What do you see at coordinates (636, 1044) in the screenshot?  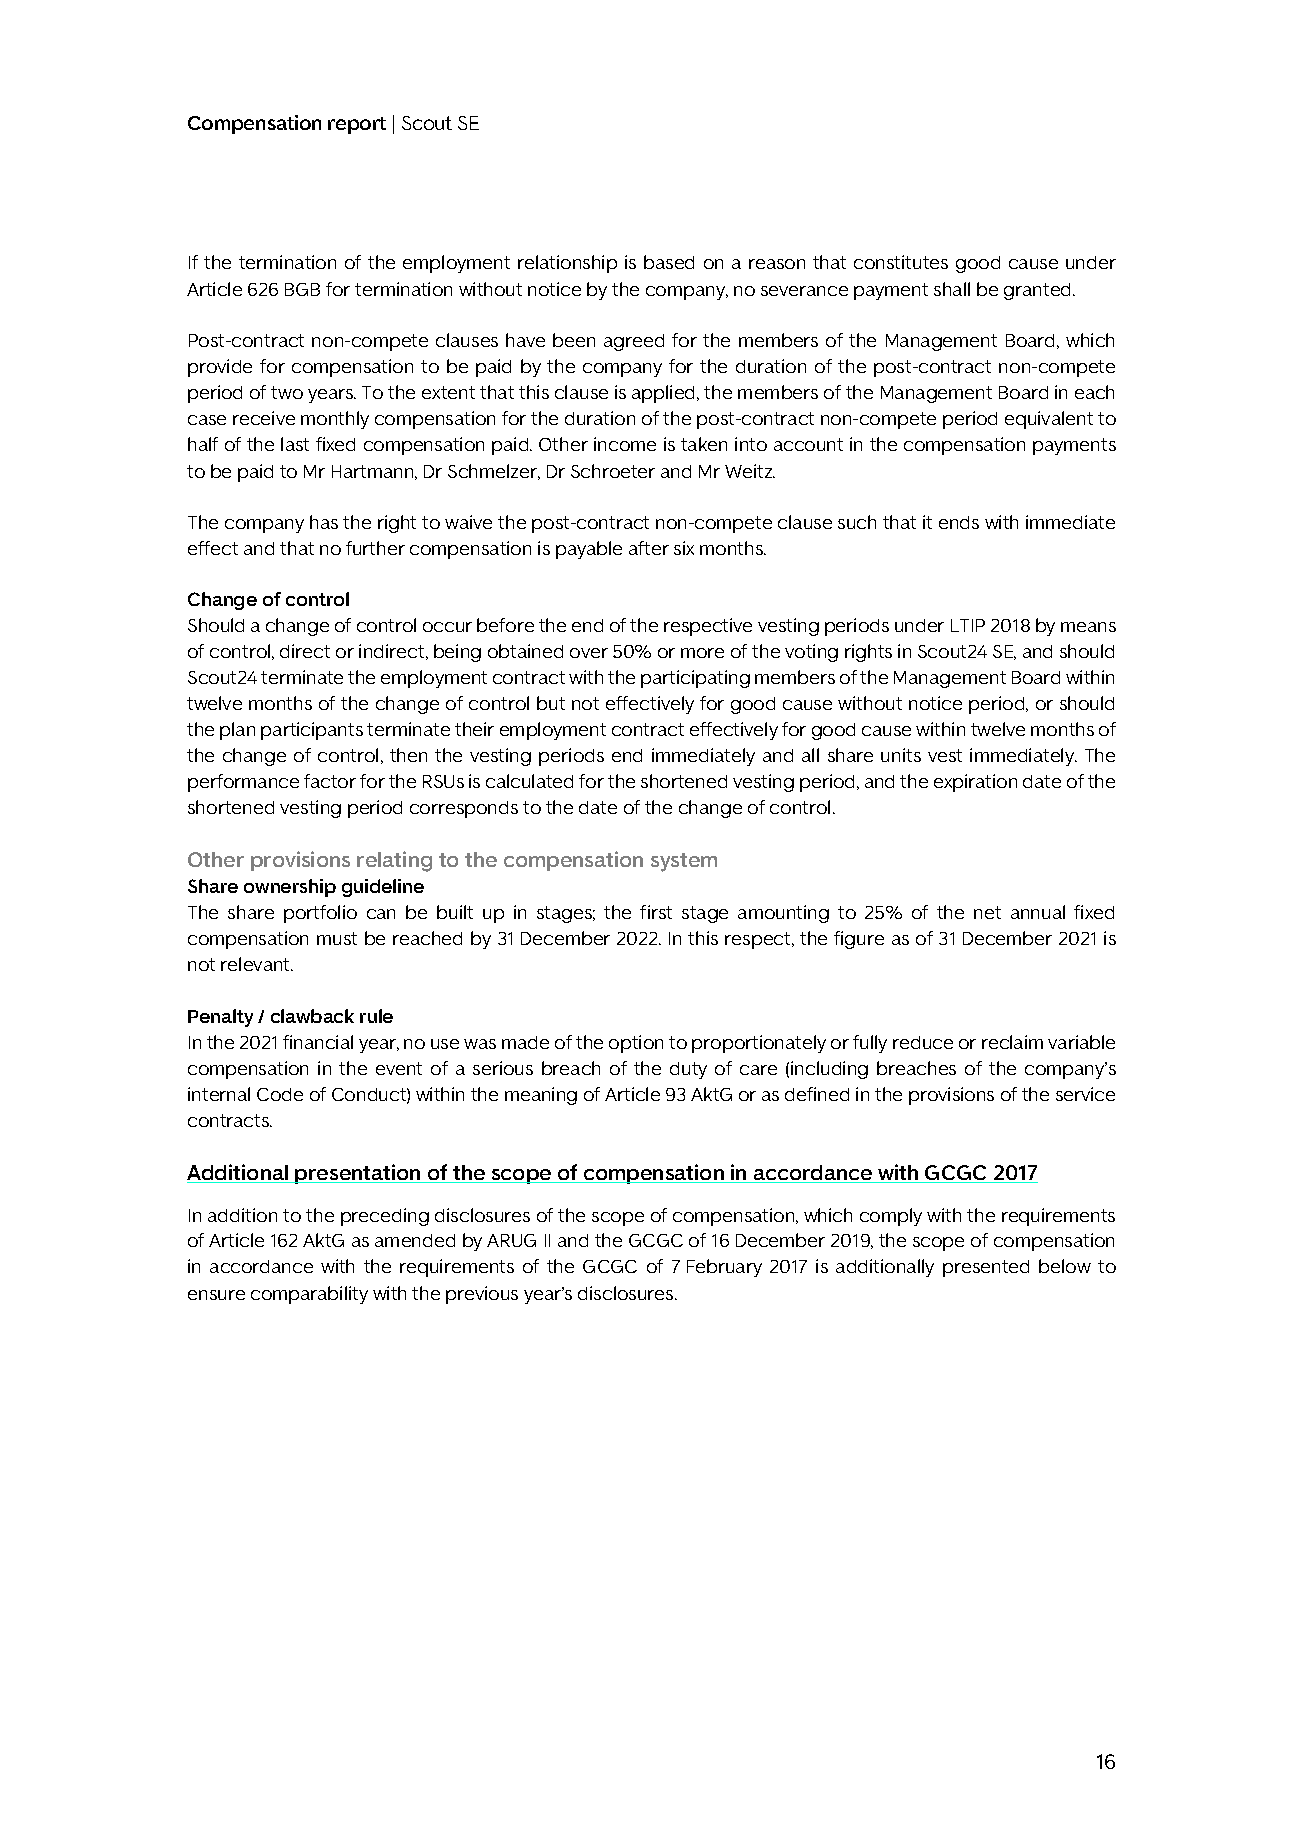 I see `option` at bounding box center [636, 1044].
